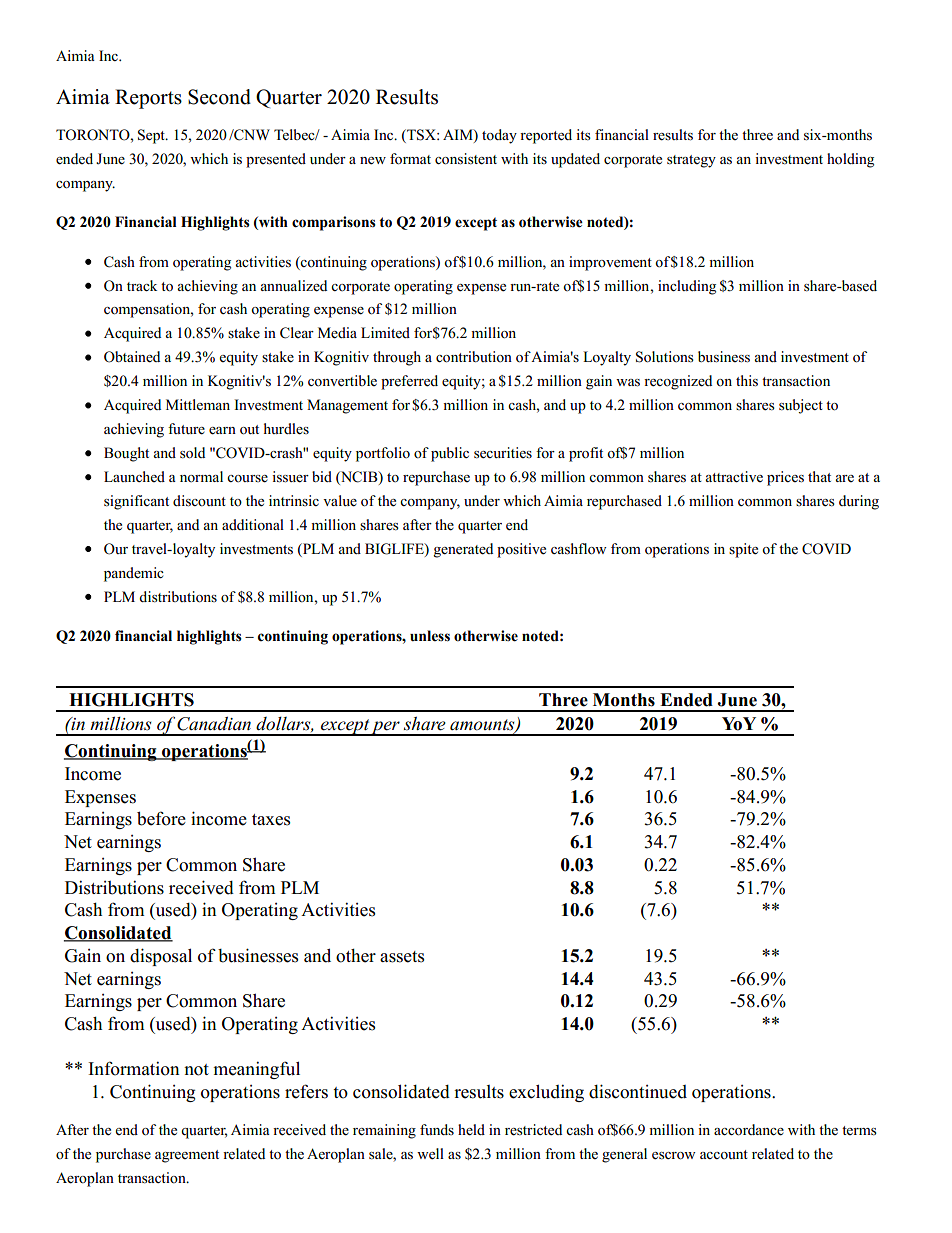 The image size is (952, 1233). What do you see at coordinates (471, 1130) in the screenshot?
I see `held` at bounding box center [471, 1130].
